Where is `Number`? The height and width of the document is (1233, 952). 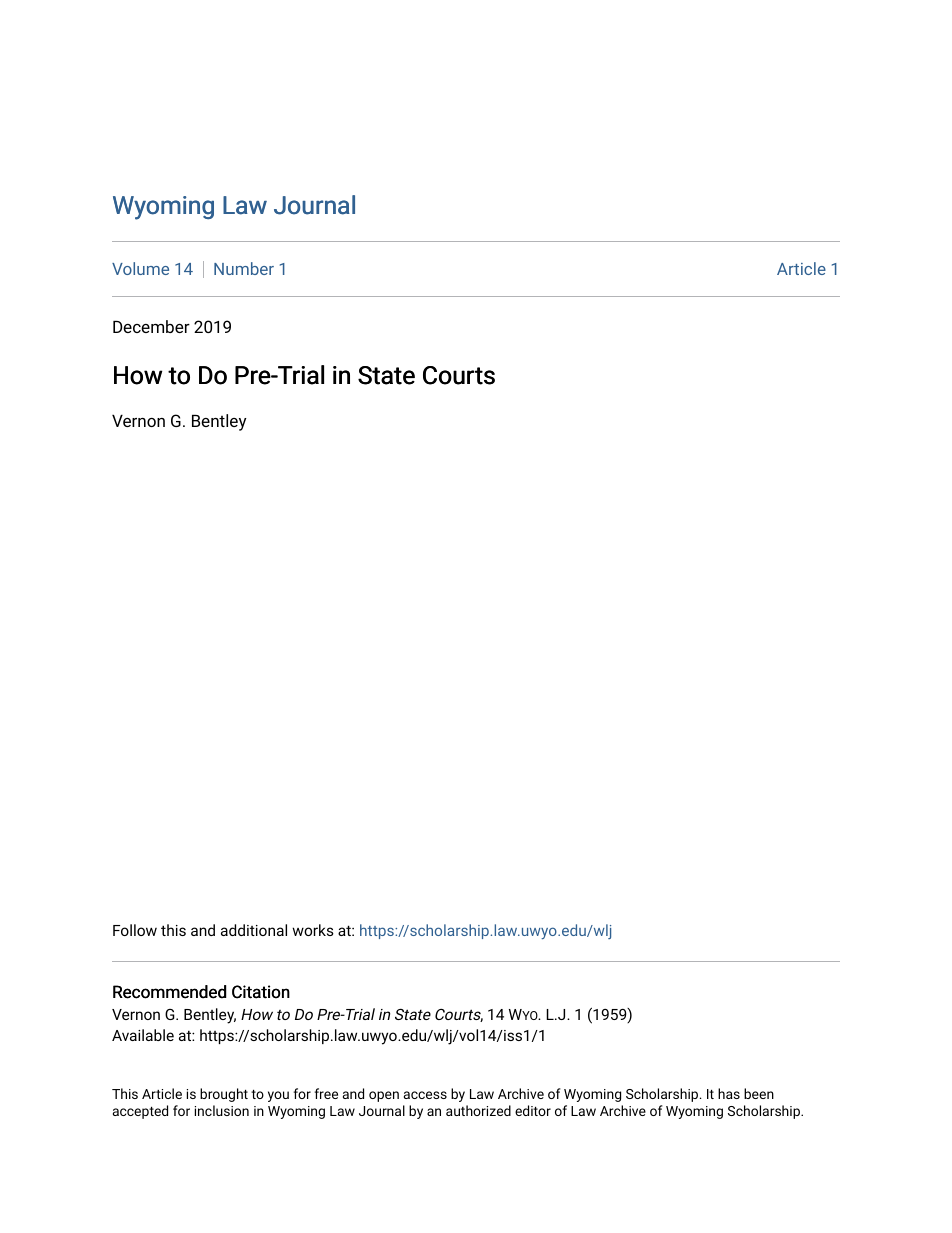 Number is located at coordinates (244, 268).
